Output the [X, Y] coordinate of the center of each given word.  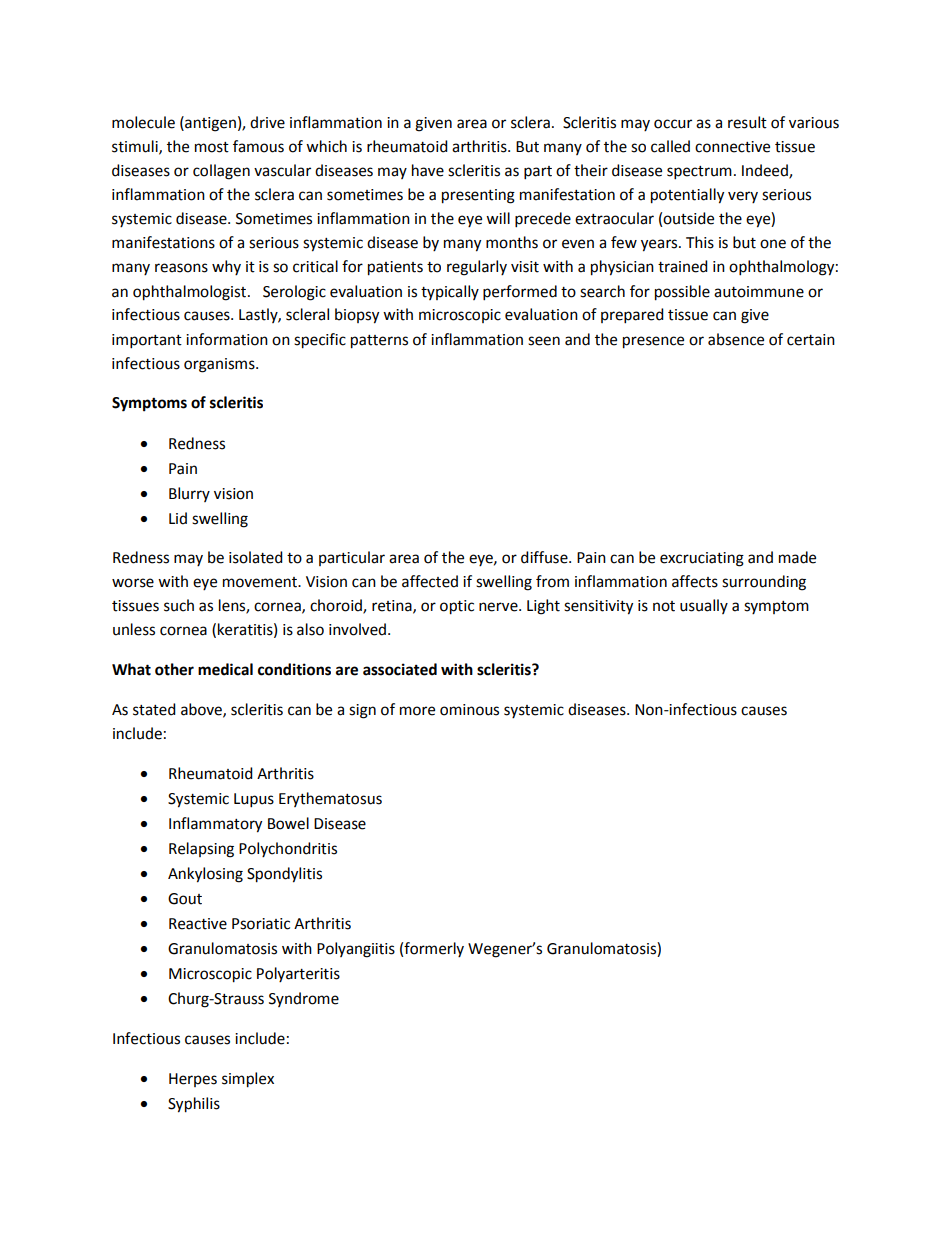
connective [732, 147]
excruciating [702, 559]
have [428, 170]
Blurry [189, 494]
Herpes [193, 1080]
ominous [469, 710]
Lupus [254, 800]
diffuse [545, 557]
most [212, 147]
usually [704, 606]
